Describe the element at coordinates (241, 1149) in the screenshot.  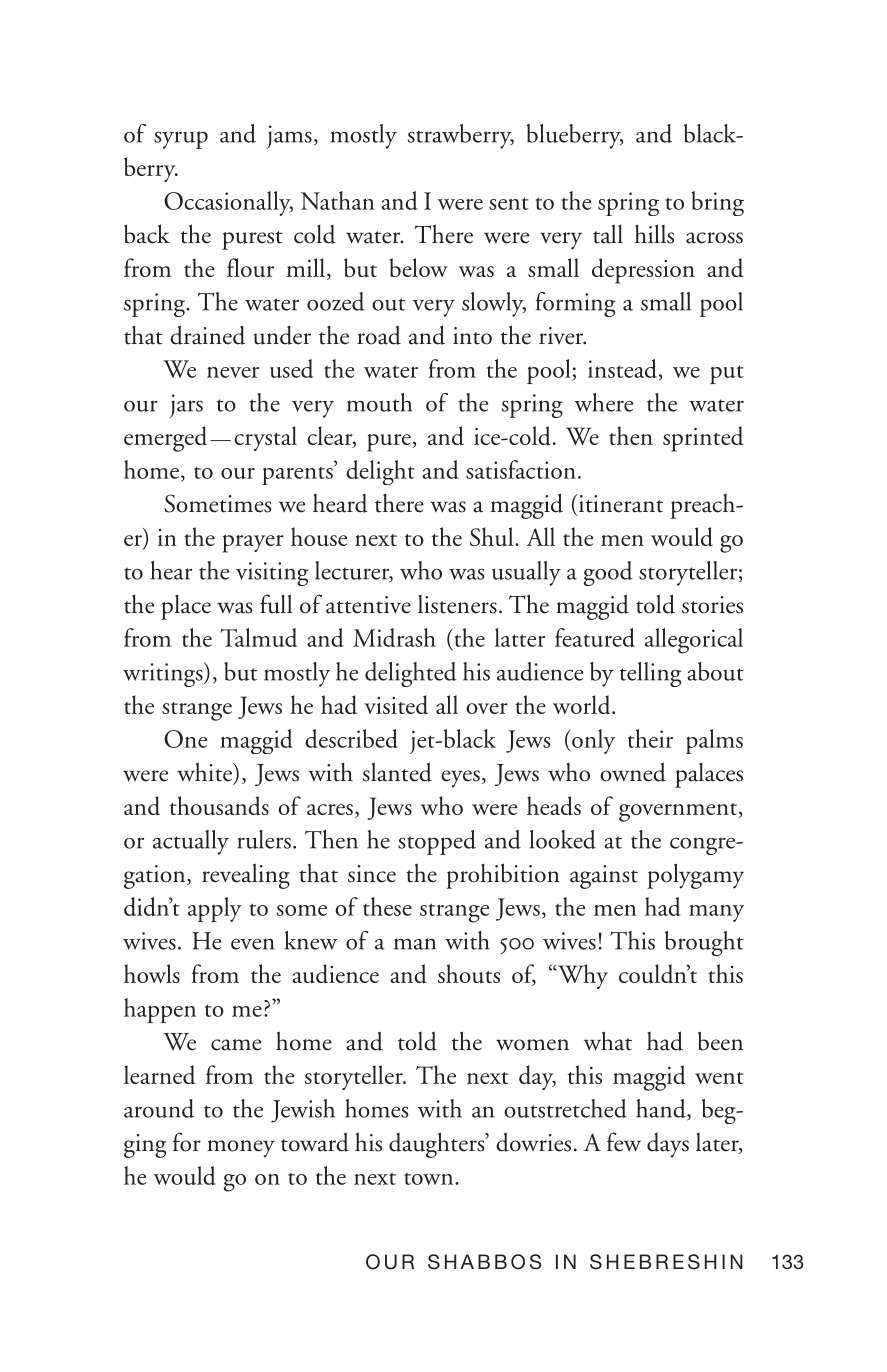
I see `money` at that location.
